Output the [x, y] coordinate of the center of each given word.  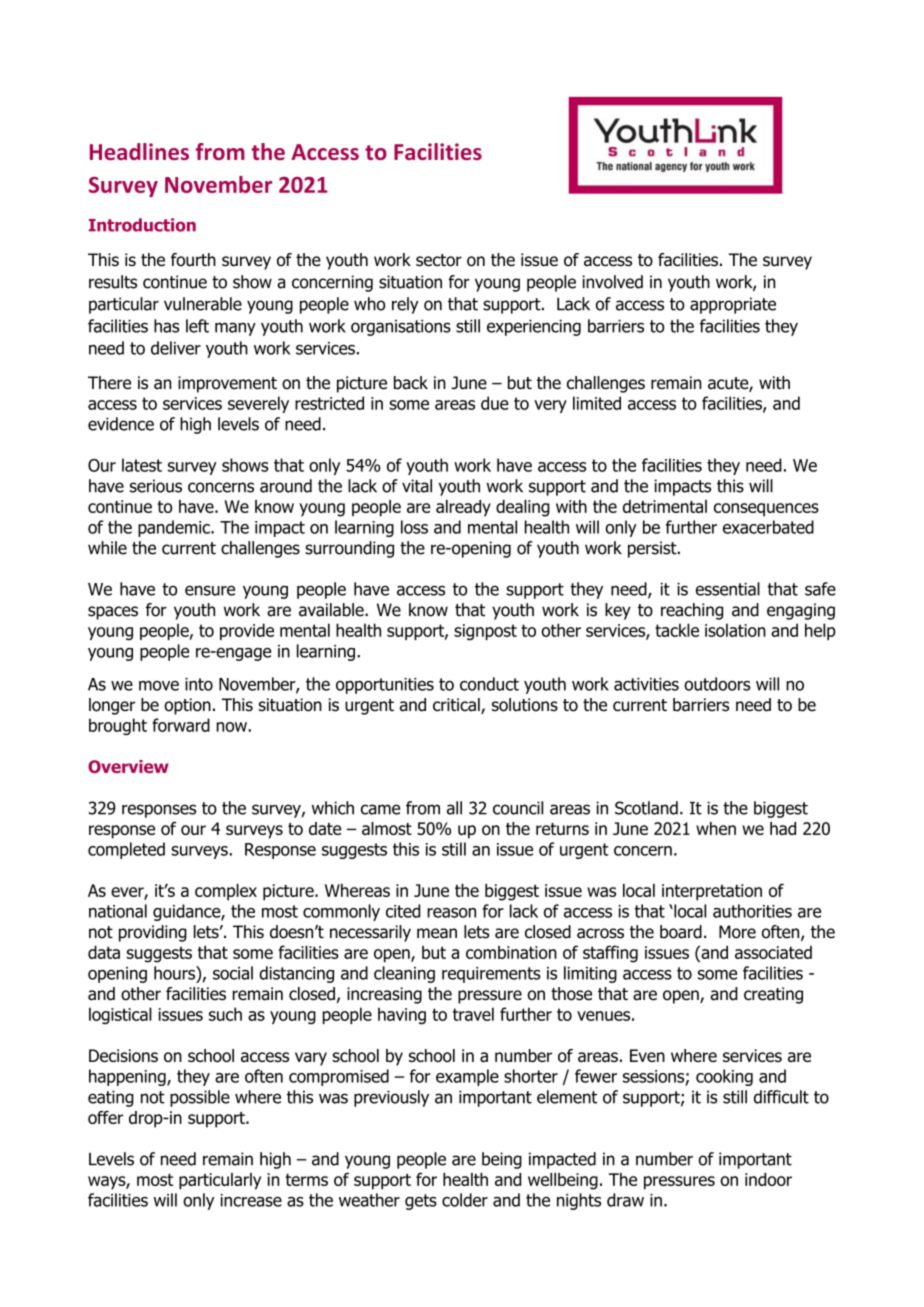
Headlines [139, 151]
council [518, 808]
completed [126, 850]
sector [439, 260]
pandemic [175, 528]
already [463, 508]
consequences [766, 510]
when [716, 828]
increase [251, 1200]
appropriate [733, 305]
